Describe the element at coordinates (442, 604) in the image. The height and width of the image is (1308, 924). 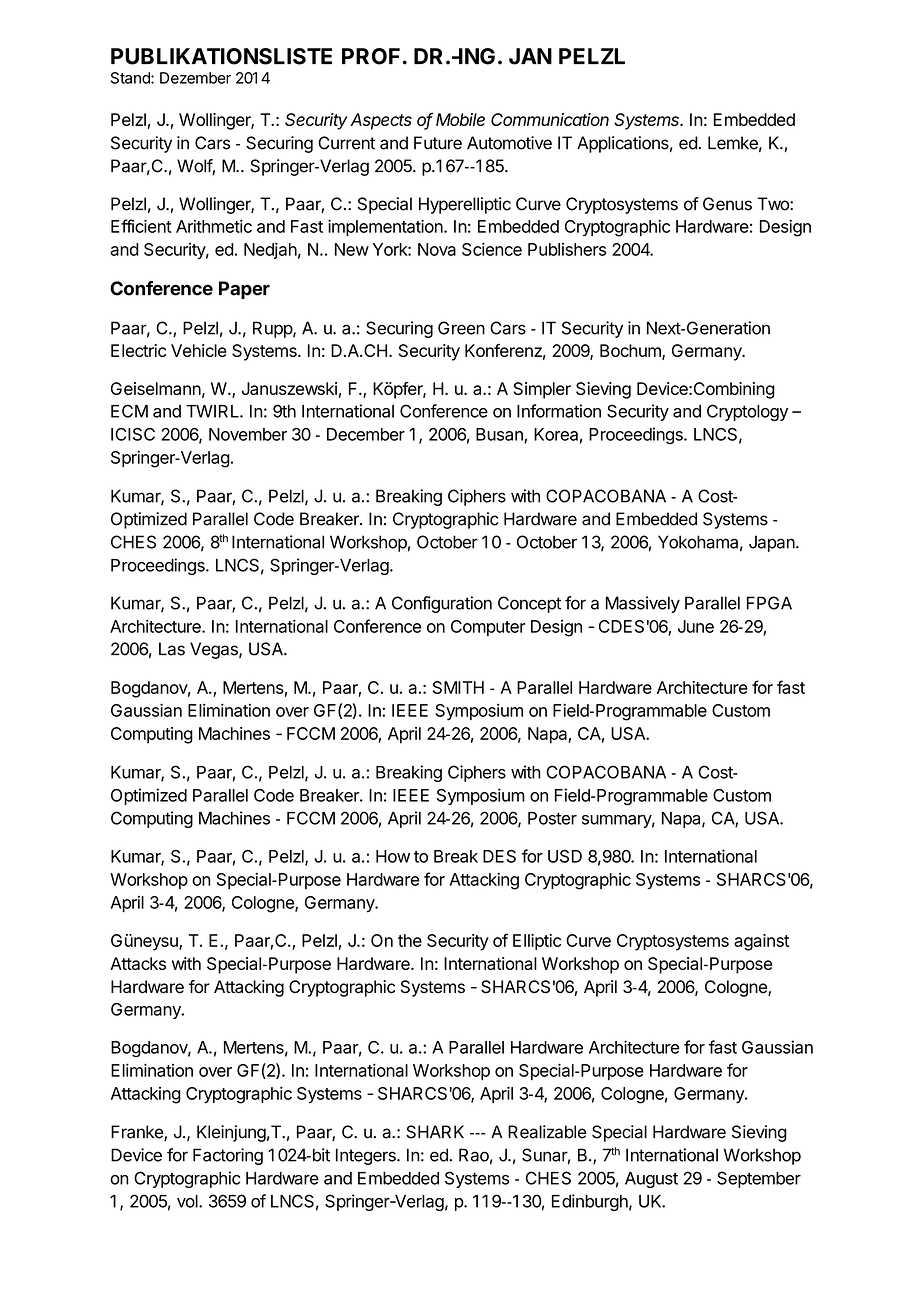
I see `Configuration` at that location.
